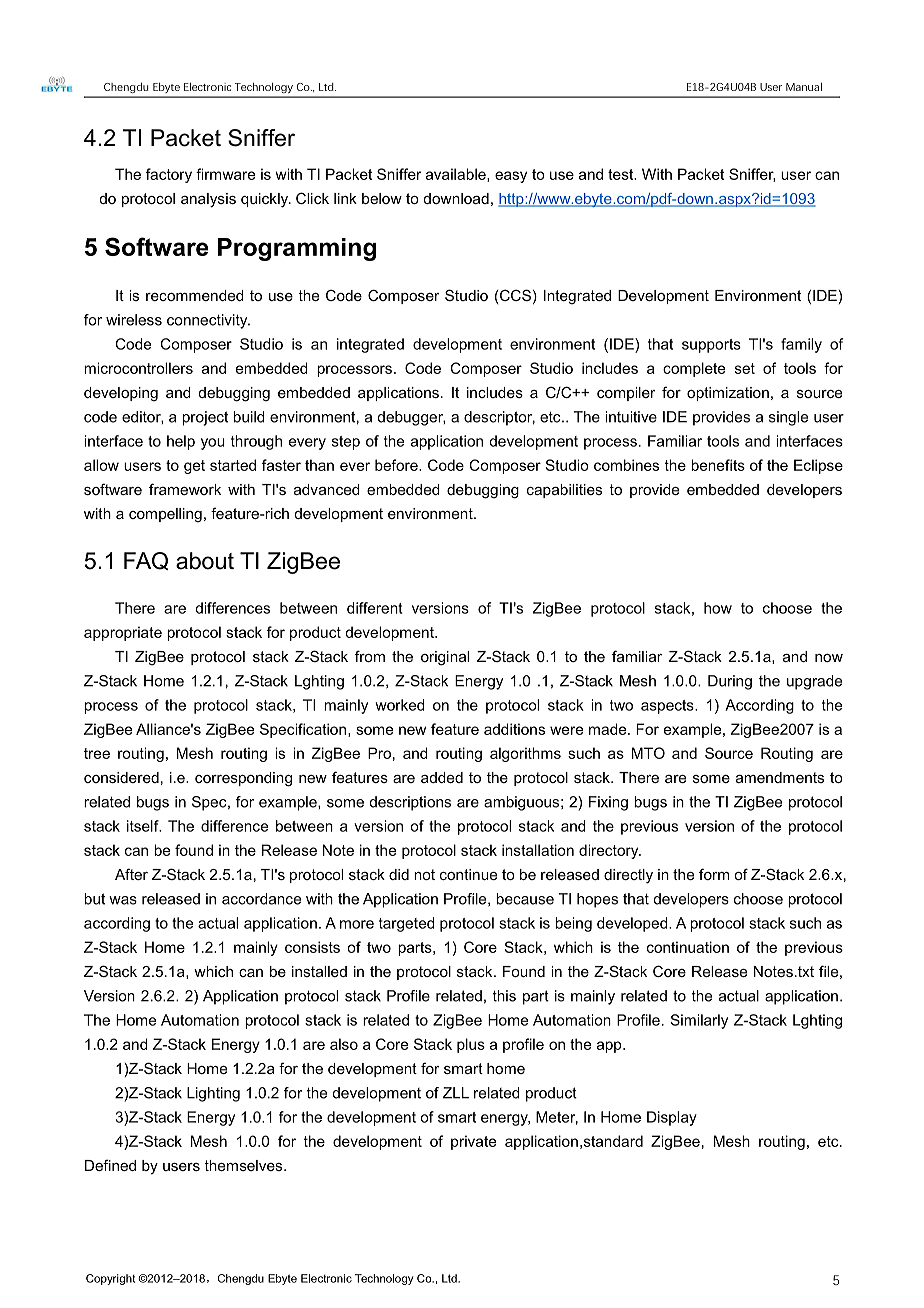 This screenshot has height=1308, width=924. Describe the element at coordinates (504, 996) in the screenshot. I see `this` at that location.
